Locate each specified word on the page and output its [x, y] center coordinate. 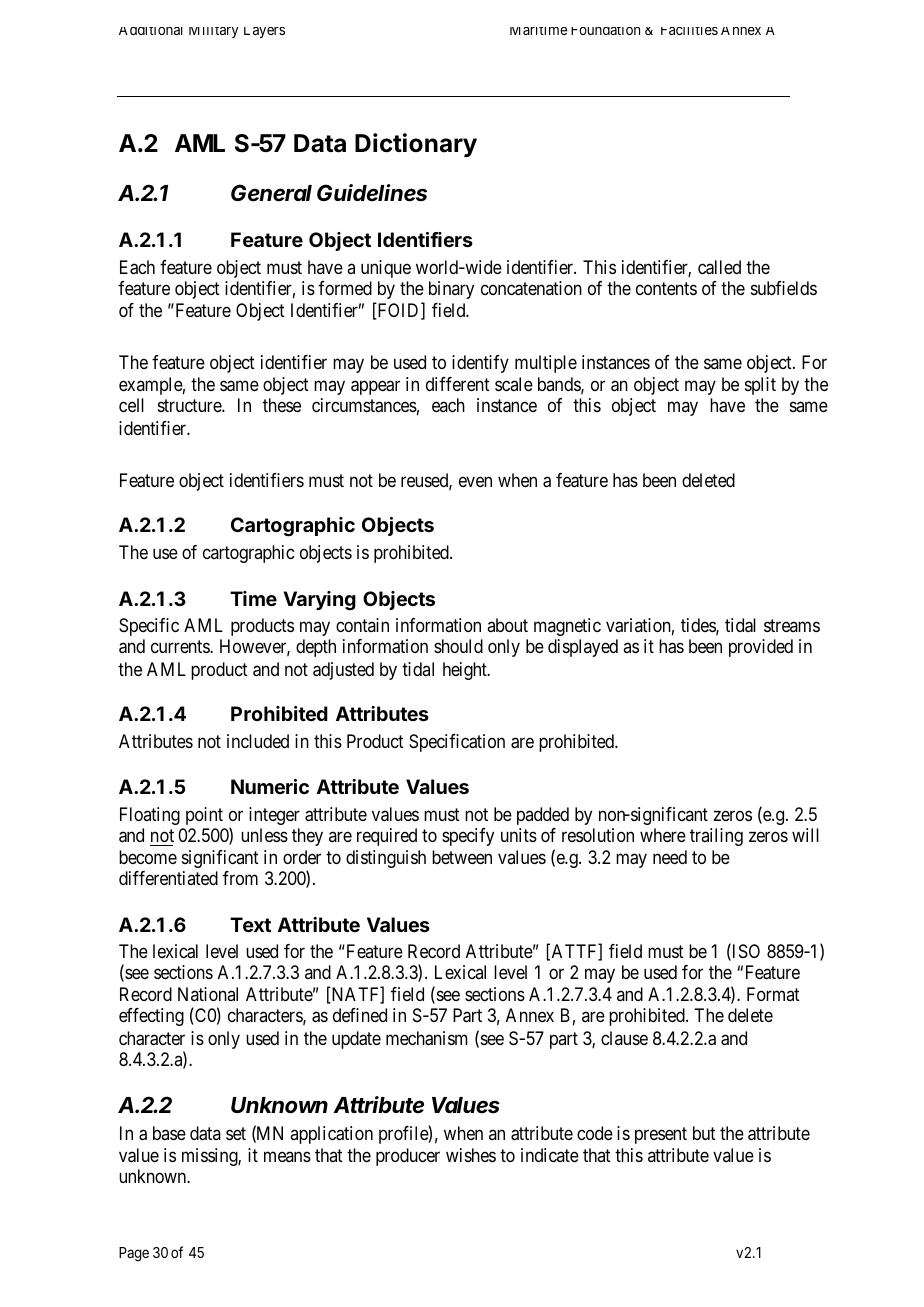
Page [134, 1254]
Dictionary [416, 145]
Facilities [689, 31]
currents [181, 647]
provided [761, 648]
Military [213, 32]
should [458, 646]
